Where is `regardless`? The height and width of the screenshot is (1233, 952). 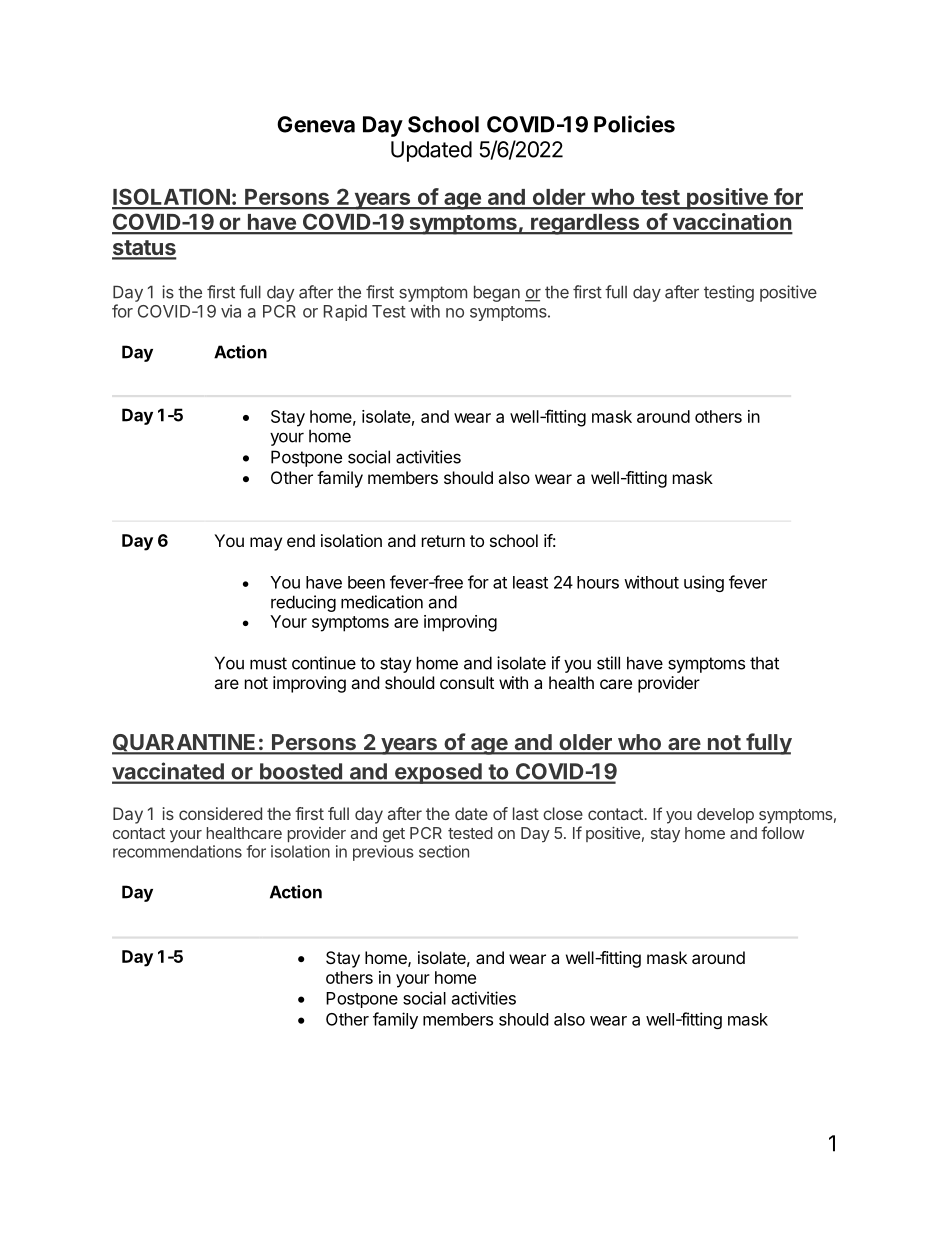
regardless is located at coordinates (585, 224).
